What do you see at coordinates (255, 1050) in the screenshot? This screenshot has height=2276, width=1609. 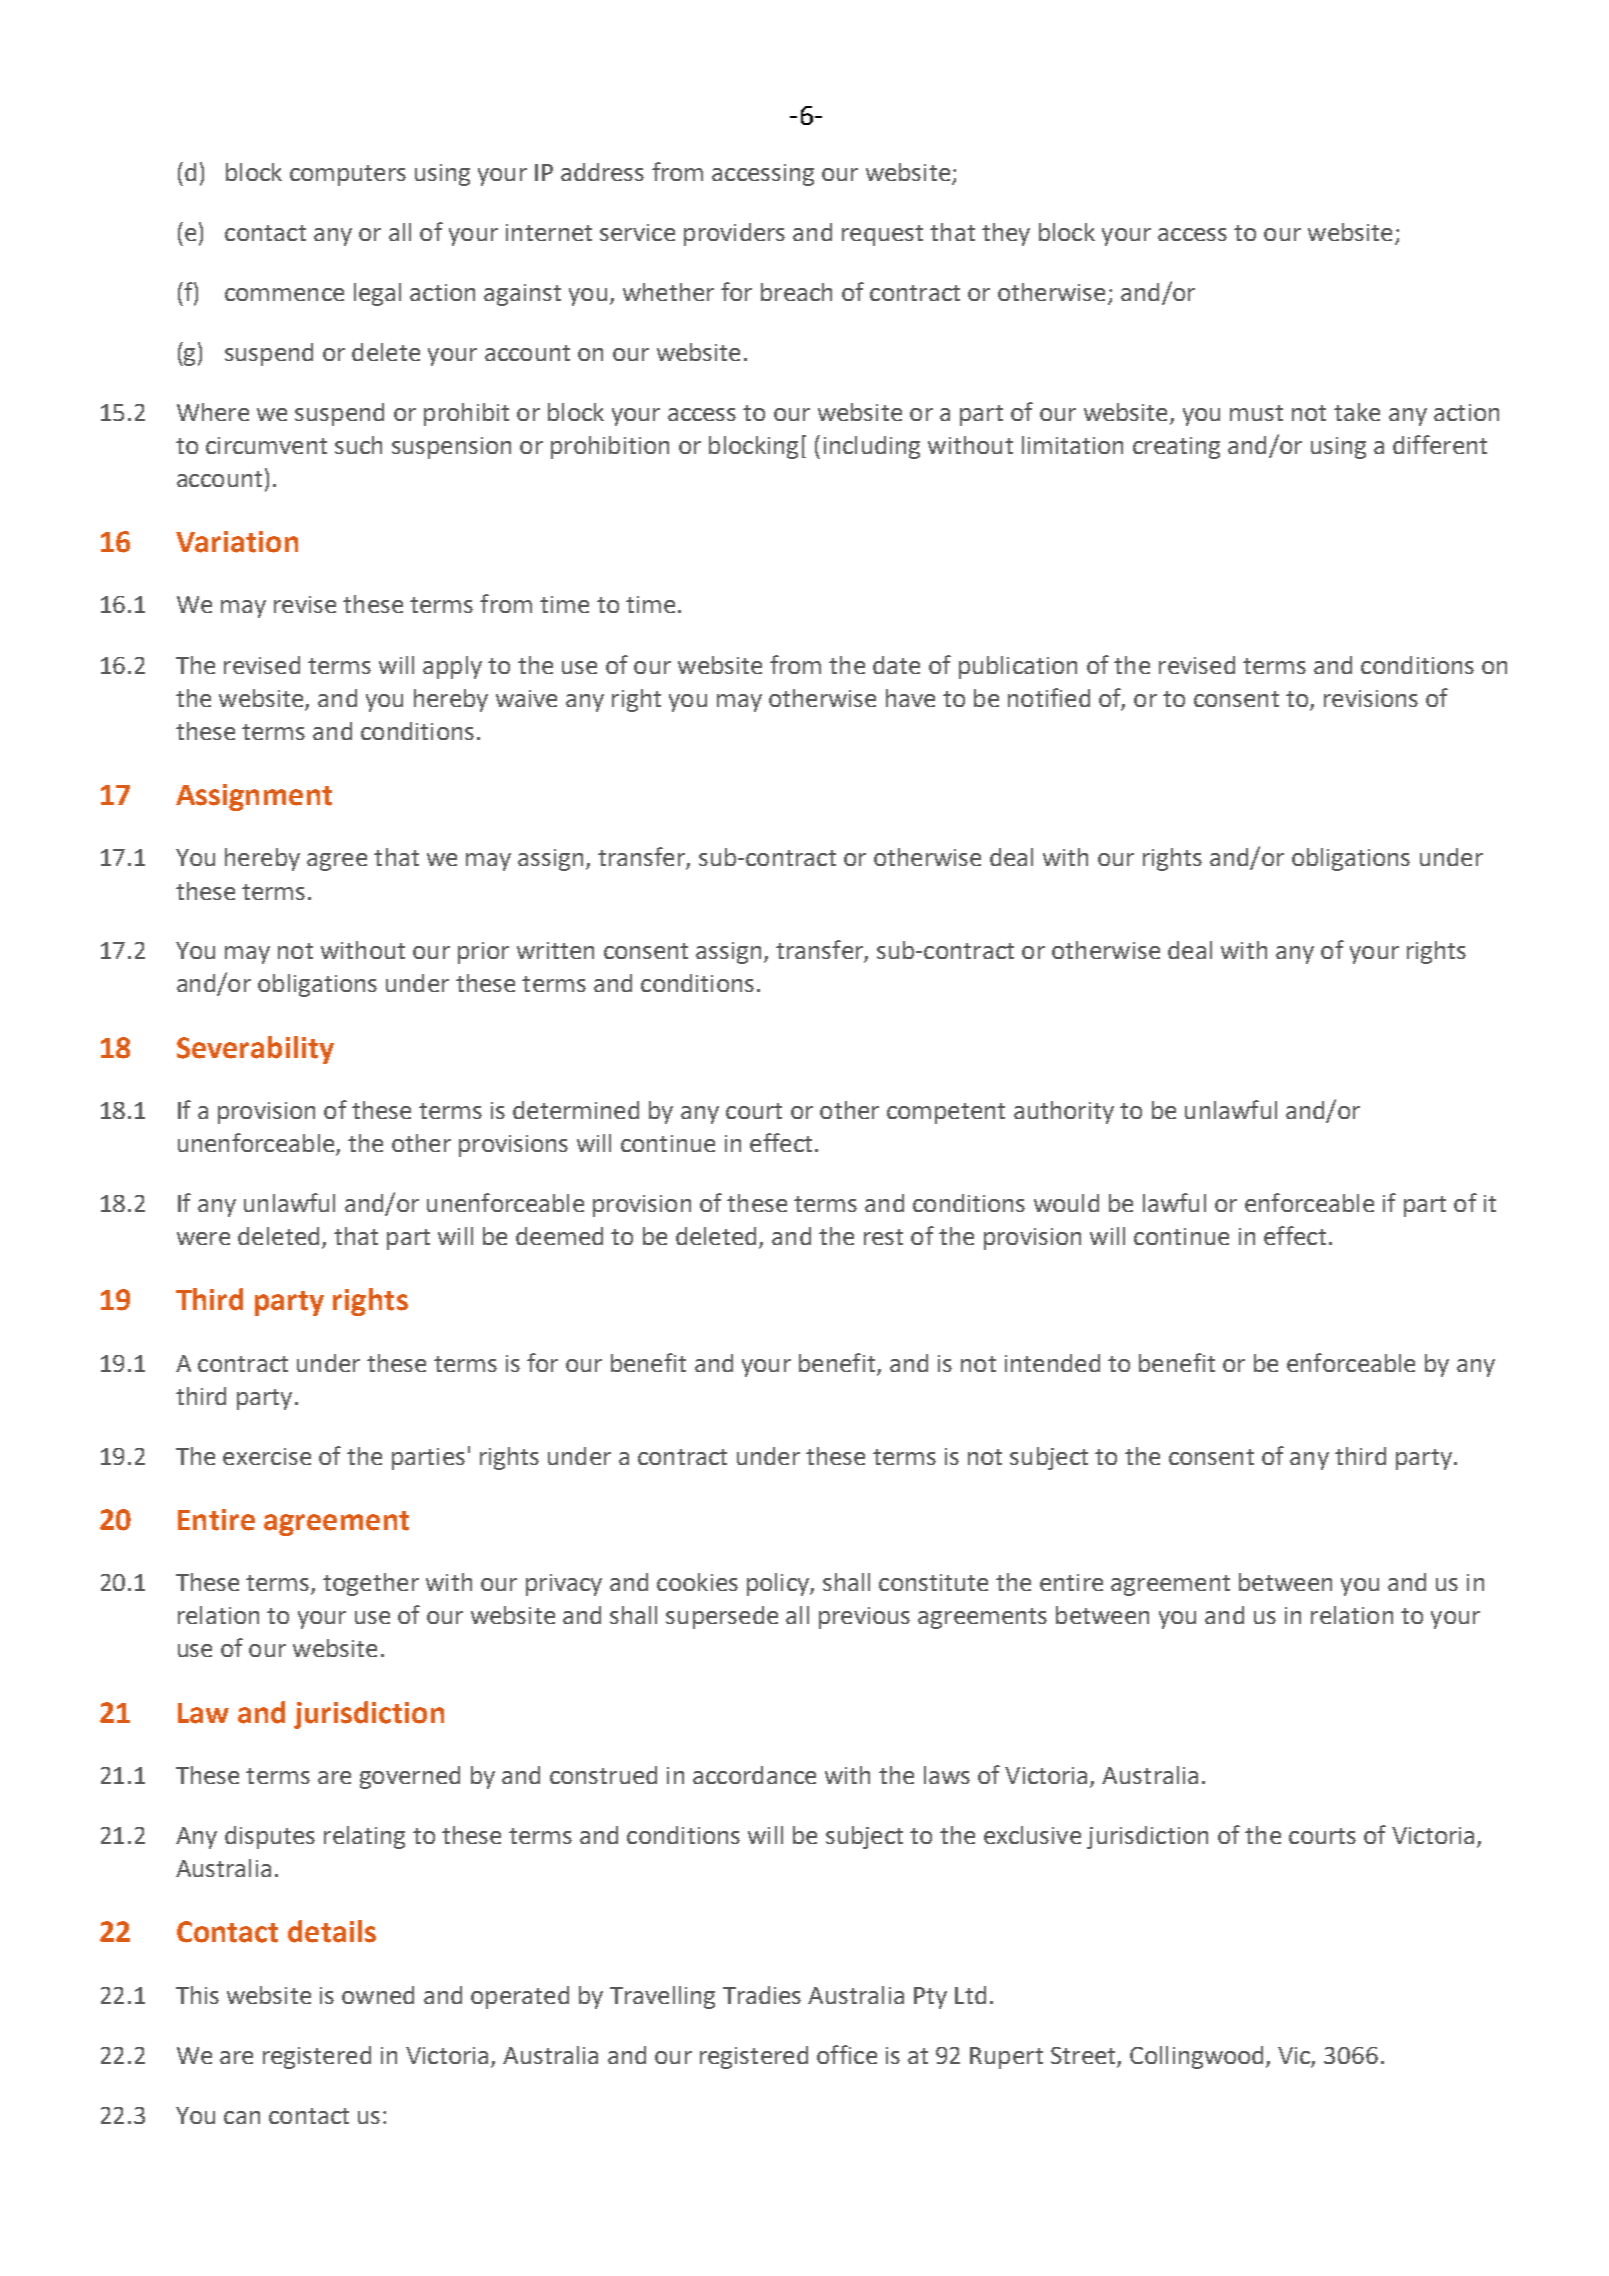 I see `Severability` at bounding box center [255, 1050].
